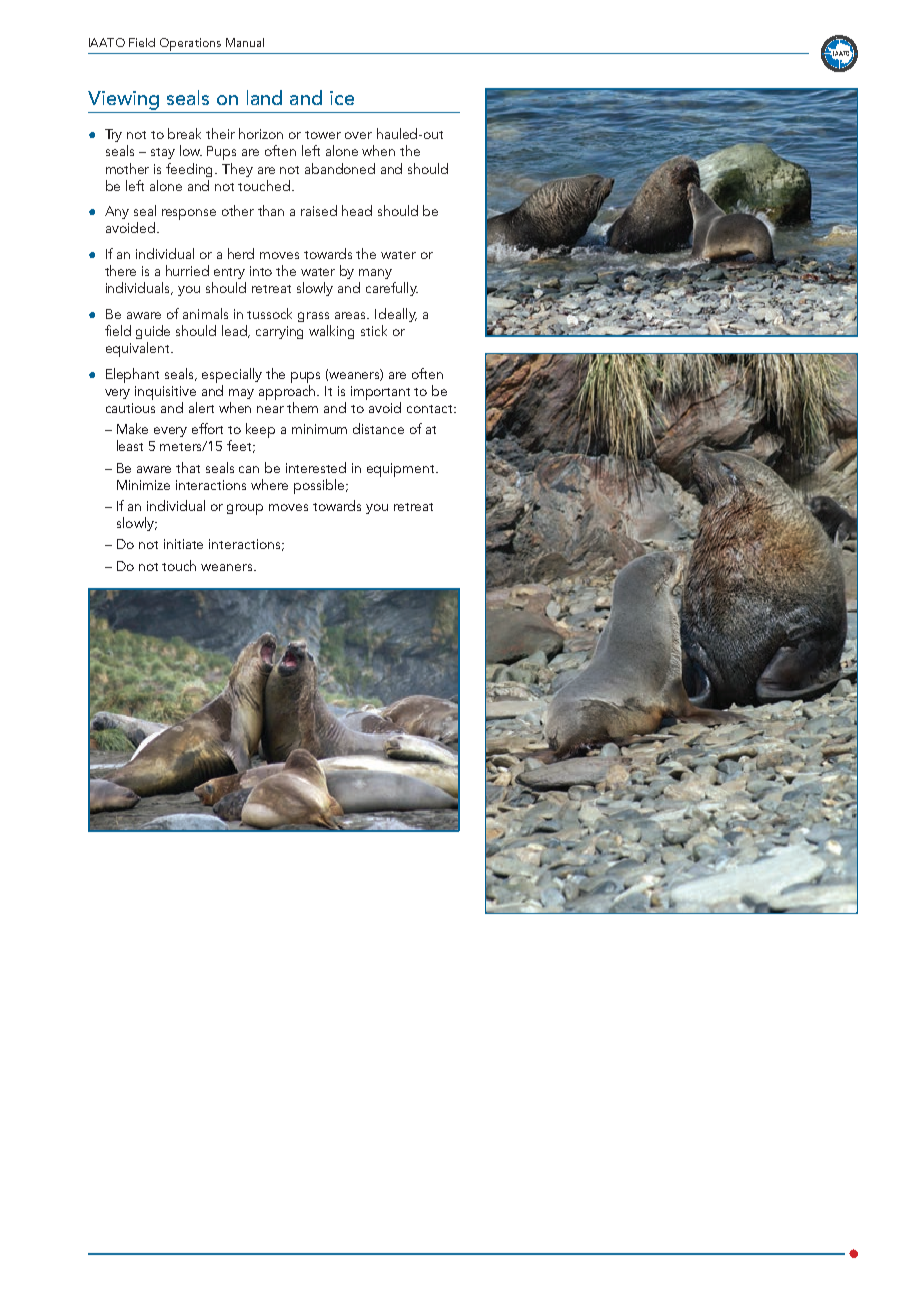 This screenshot has width=924, height=1308. What do you see at coordinates (245, 509) in the screenshot?
I see `group` at bounding box center [245, 509].
